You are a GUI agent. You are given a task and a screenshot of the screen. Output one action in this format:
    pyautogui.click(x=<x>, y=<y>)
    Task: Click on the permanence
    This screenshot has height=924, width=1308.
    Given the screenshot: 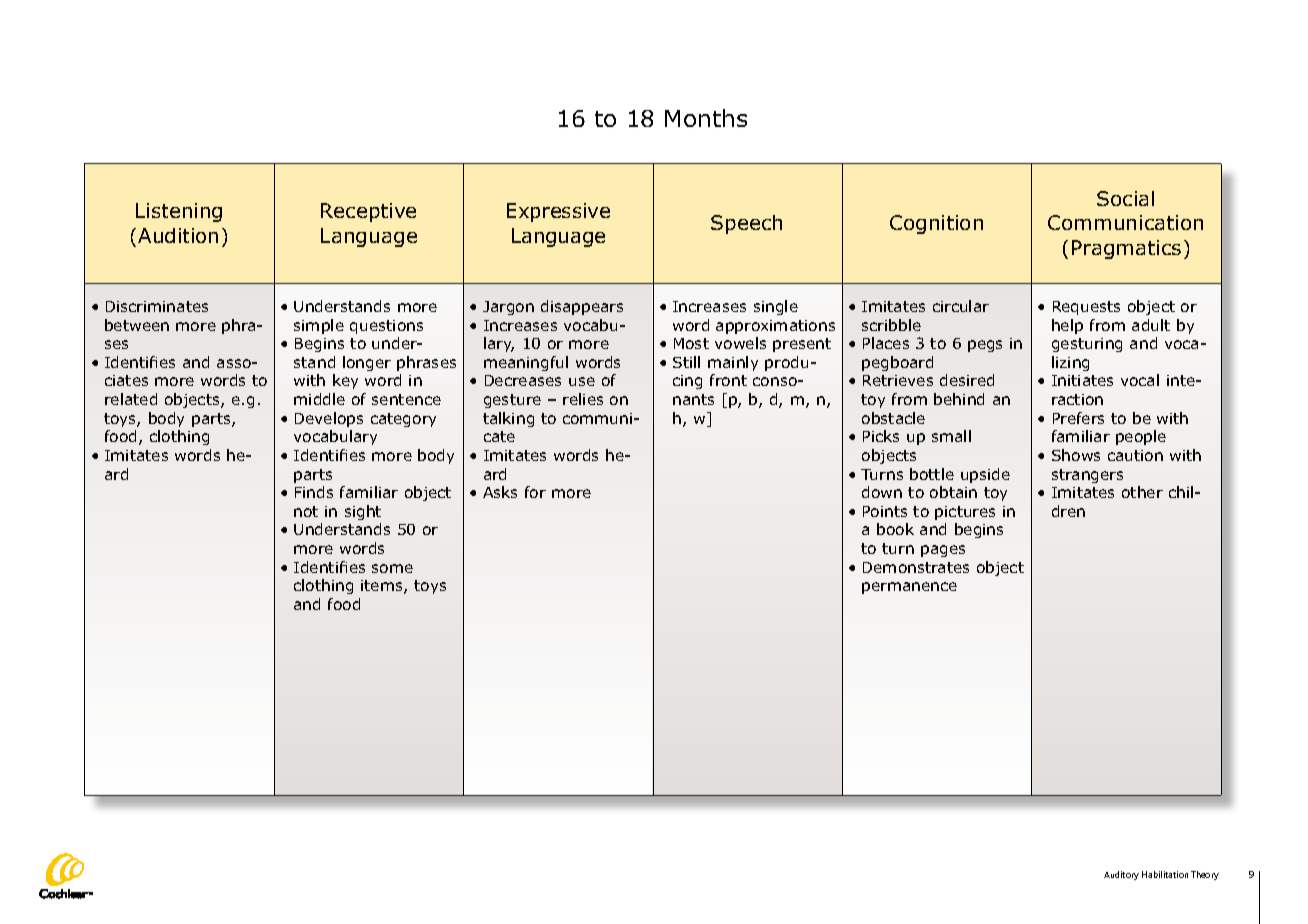 What is the action you would take?
    pyautogui.click(x=909, y=588)
